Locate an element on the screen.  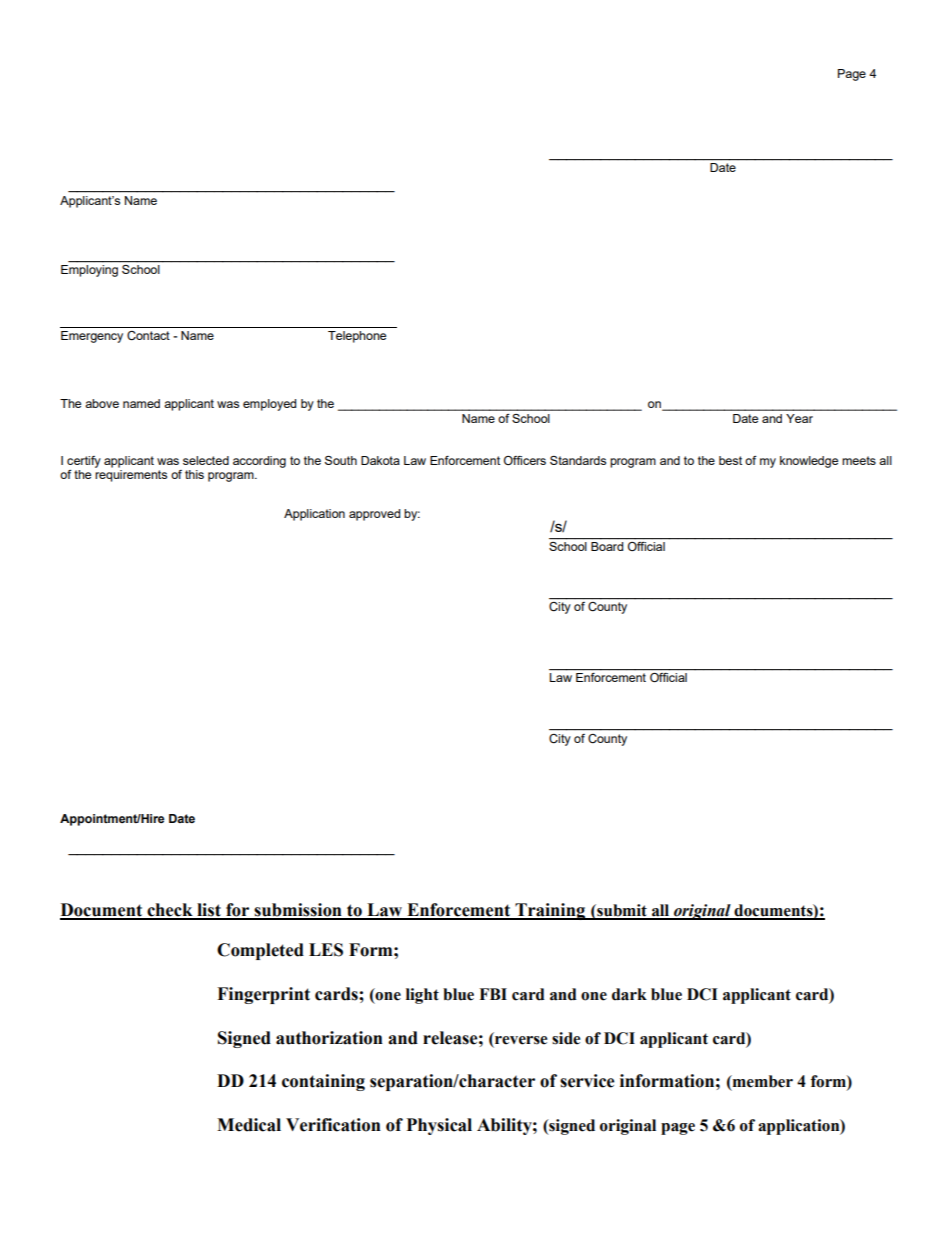
Medical is located at coordinates (249, 1125).
